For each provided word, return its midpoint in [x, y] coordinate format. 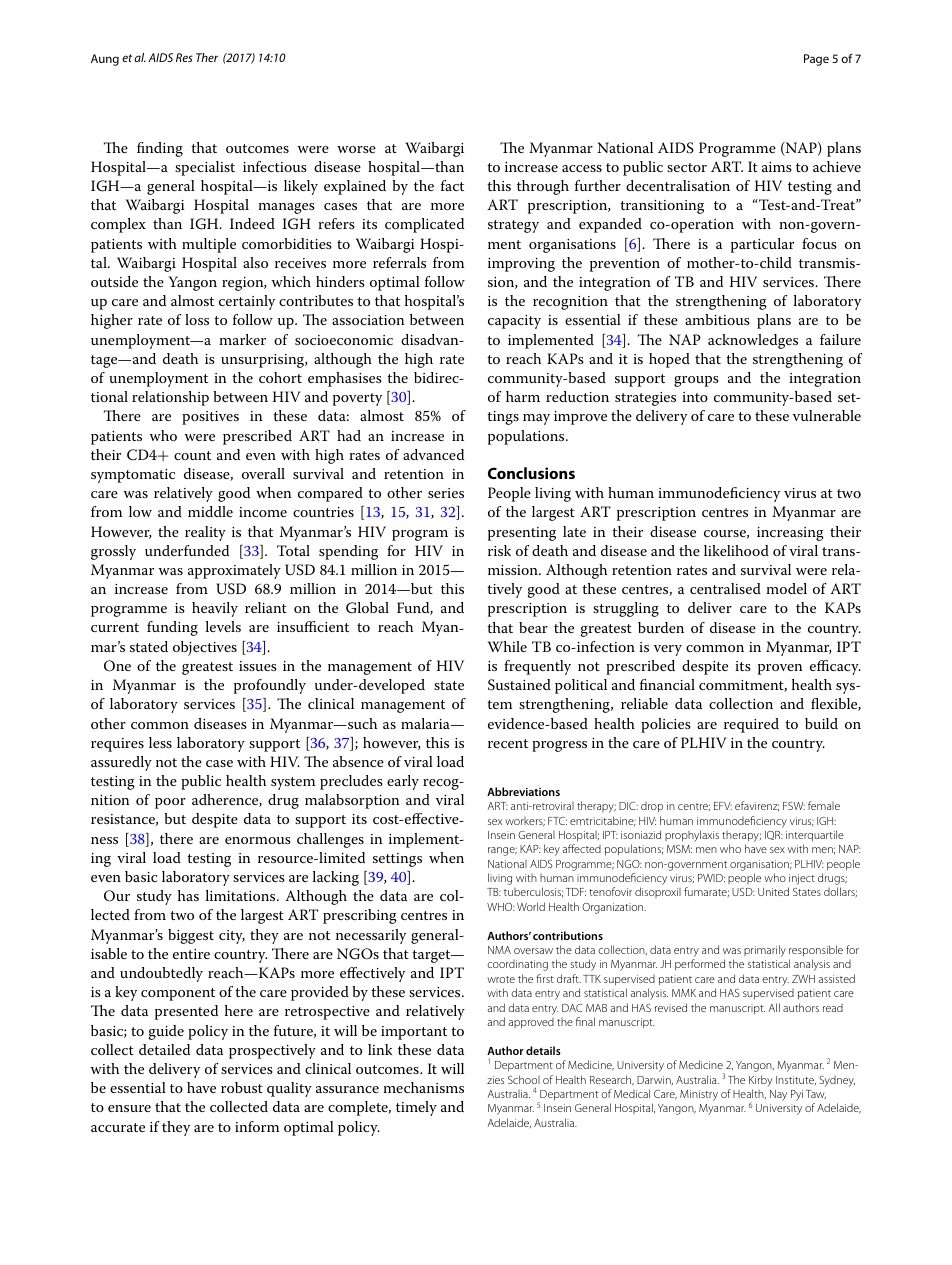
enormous [258, 840]
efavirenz [757, 806]
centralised [725, 588]
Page [816, 60]
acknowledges [753, 341]
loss [197, 319]
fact [452, 185]
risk [499, 550]
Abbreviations [523, 791]
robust [242, 1087]
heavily [215, 609]
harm [523, 396]
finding [160, 149]
